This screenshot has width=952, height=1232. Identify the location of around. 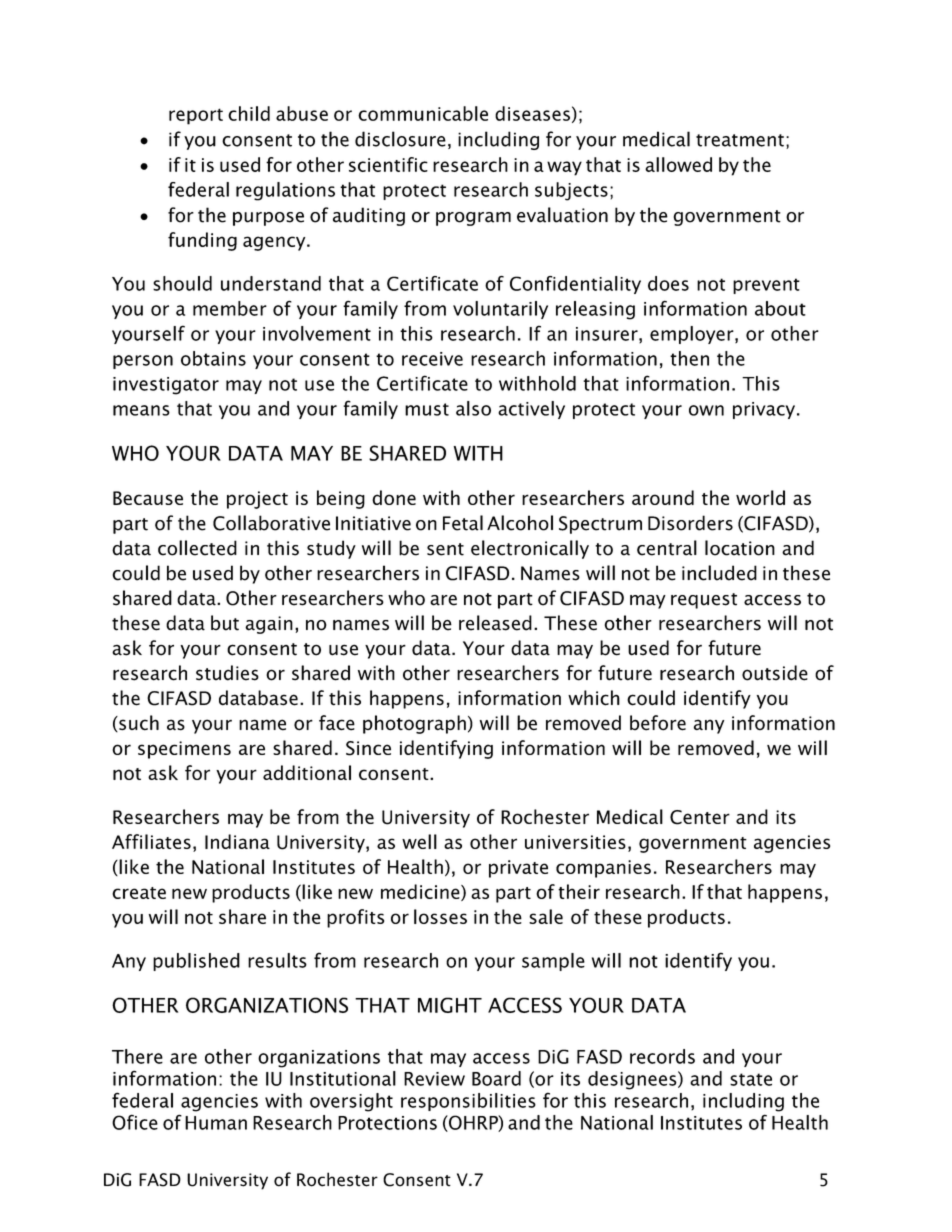
(663, 497).
